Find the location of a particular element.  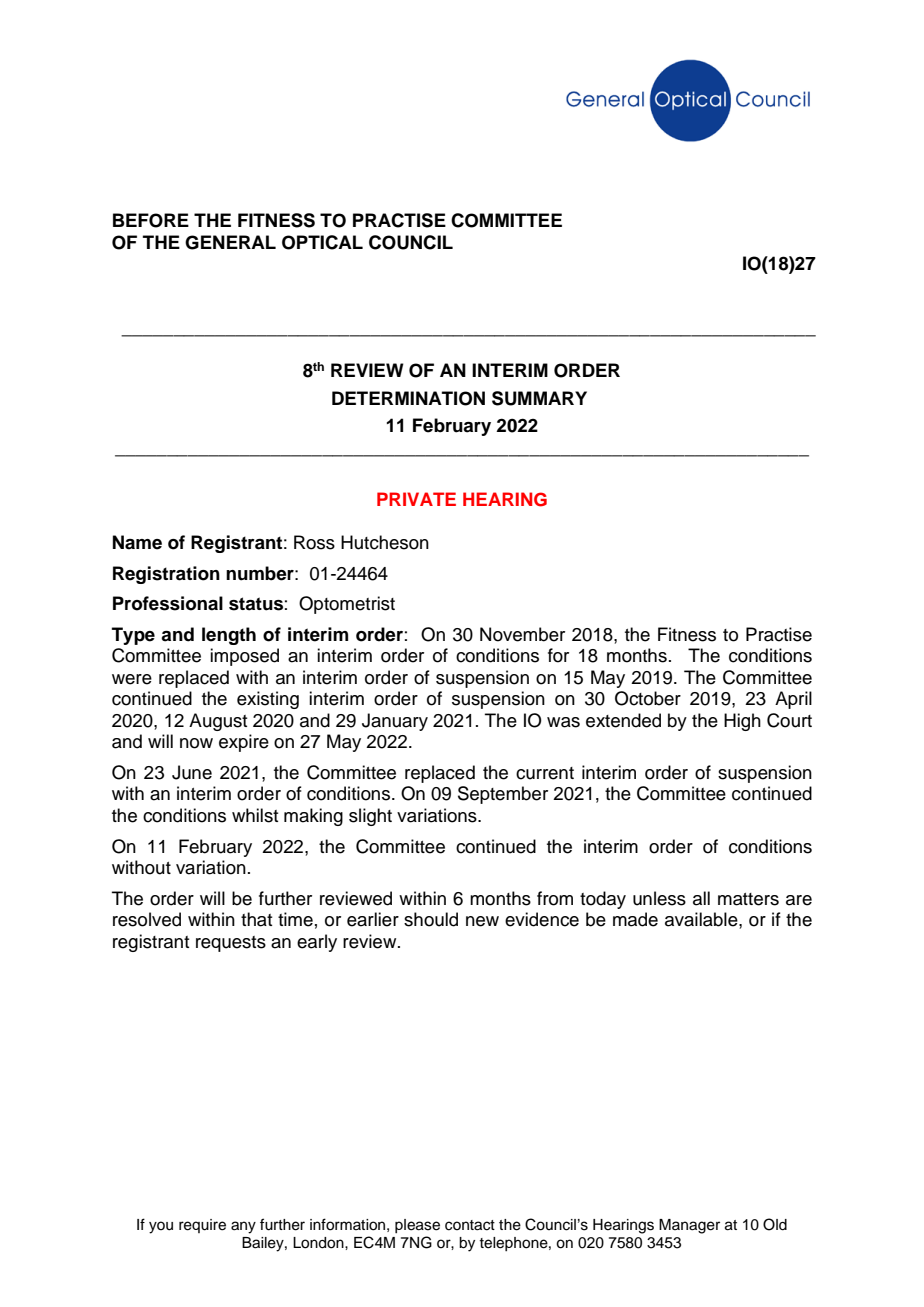

January is located at coordinates (395, 722).
